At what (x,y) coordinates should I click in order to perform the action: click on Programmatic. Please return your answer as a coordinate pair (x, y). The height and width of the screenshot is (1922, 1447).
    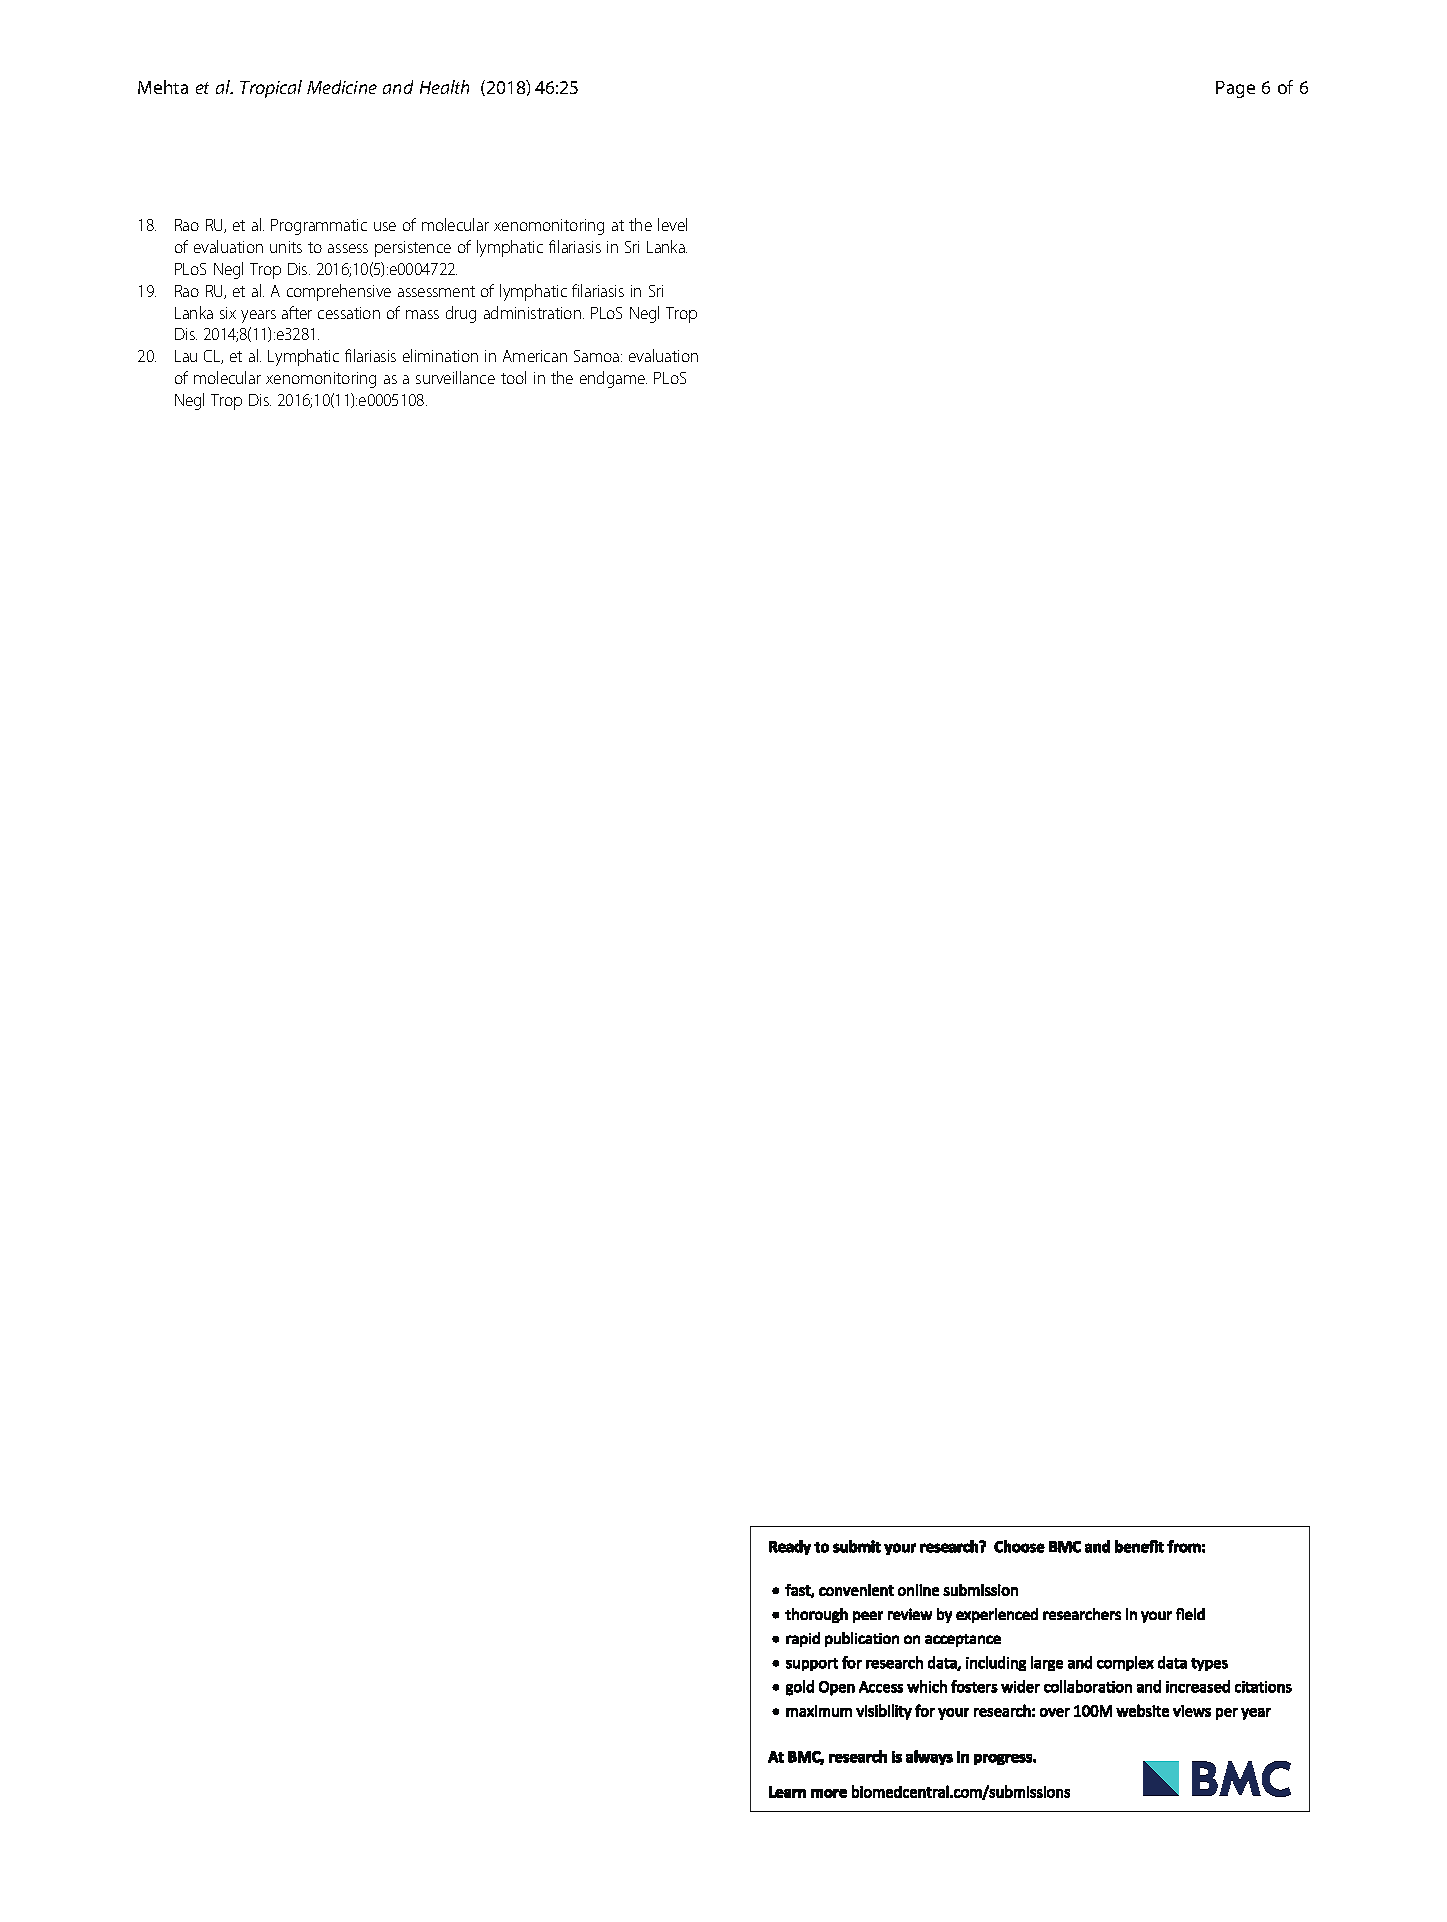
    Looking at the image, I should click on (319, 227).
